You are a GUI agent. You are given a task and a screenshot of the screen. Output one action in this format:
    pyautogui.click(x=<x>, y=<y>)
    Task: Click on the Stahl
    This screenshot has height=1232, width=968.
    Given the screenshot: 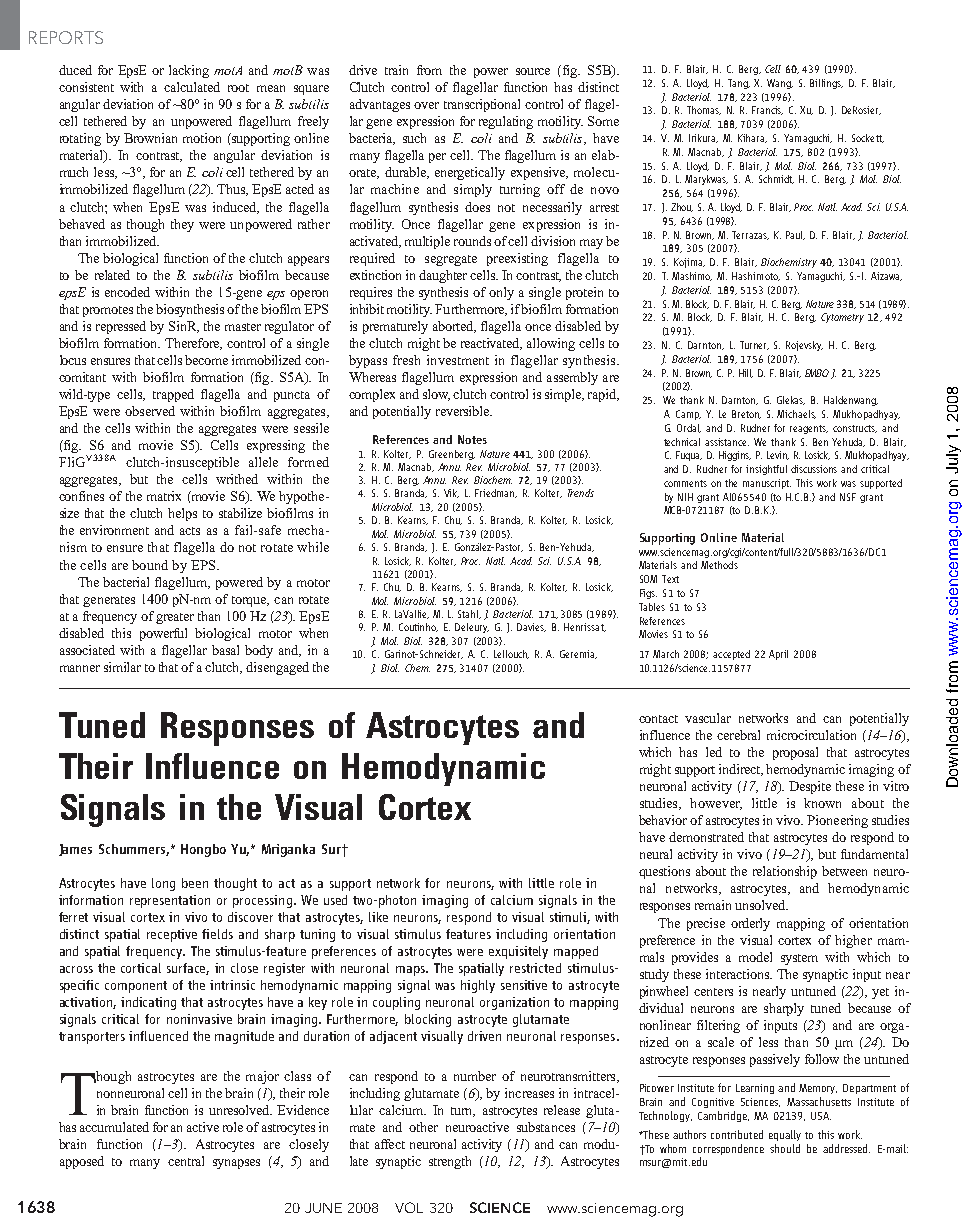 What is the action you would take?
    pyautogui.click(x=469, y=614)
